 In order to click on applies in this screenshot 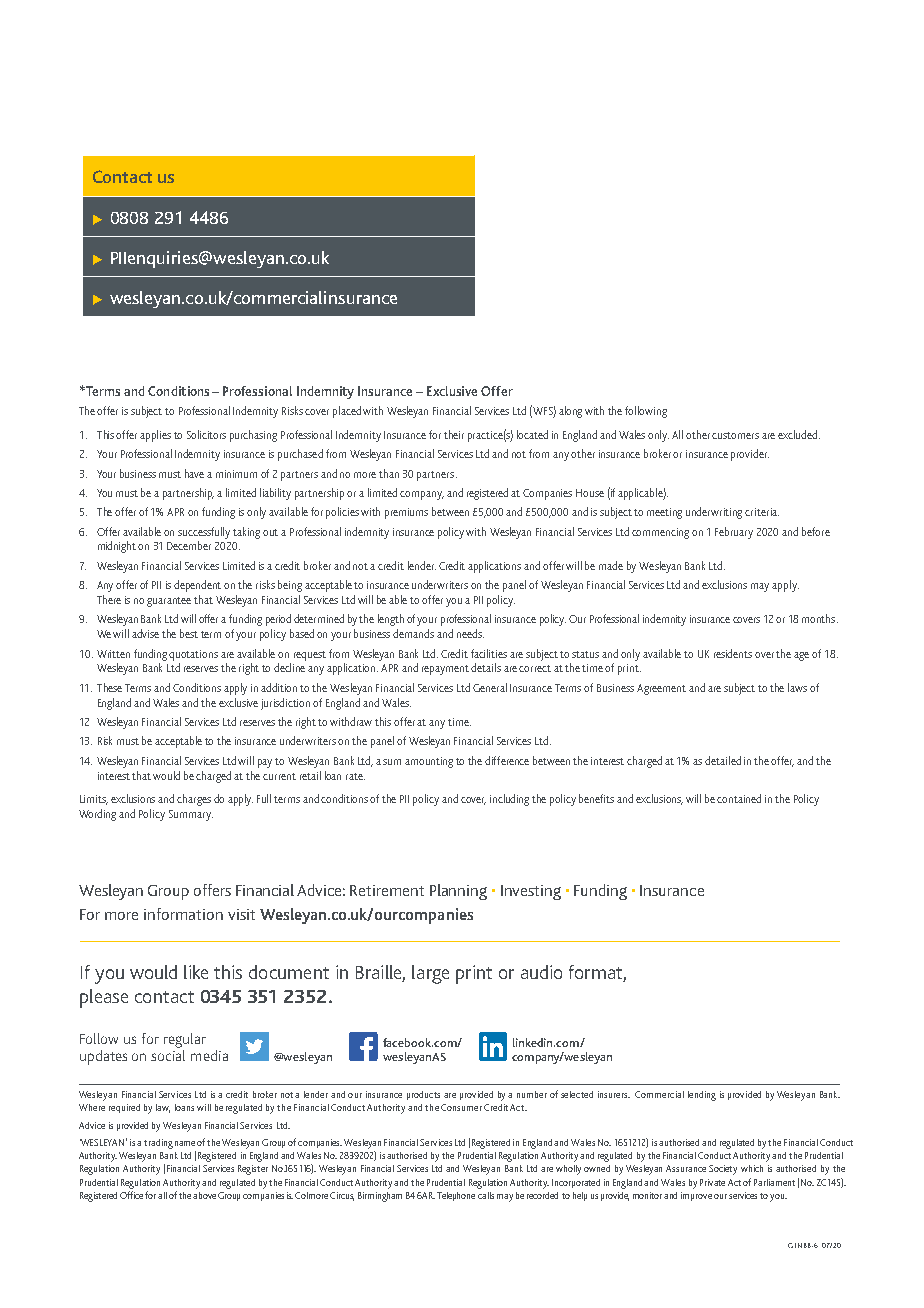, I will do `click(155, 436)`.
